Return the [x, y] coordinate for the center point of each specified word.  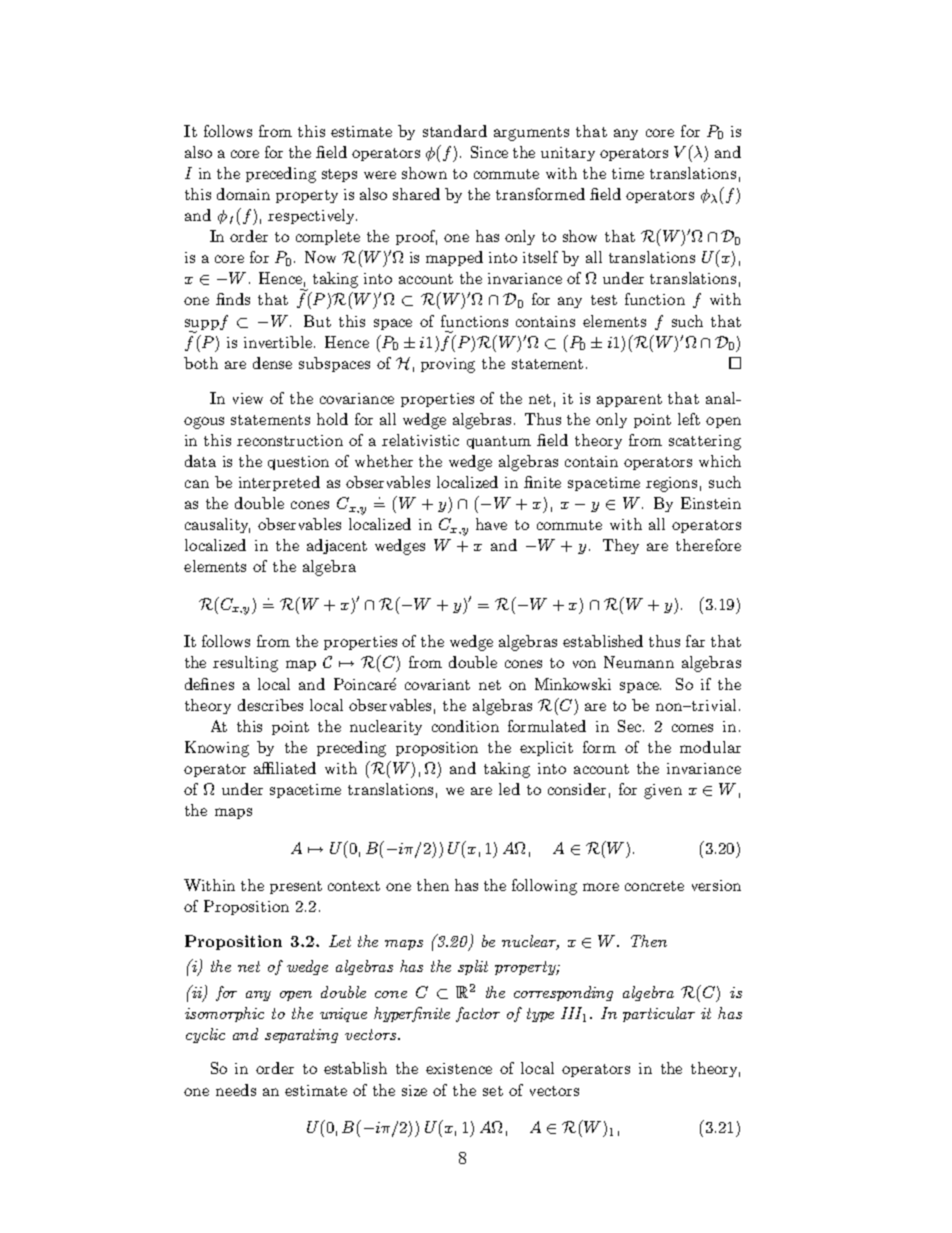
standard [455, 131]
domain [243, 194]
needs [236, 1090]
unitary [568, 154]
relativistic [420, 440]
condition [465, 726]
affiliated [285, 768]
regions [671, 484]
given [663, 791]
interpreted [279, 483]
